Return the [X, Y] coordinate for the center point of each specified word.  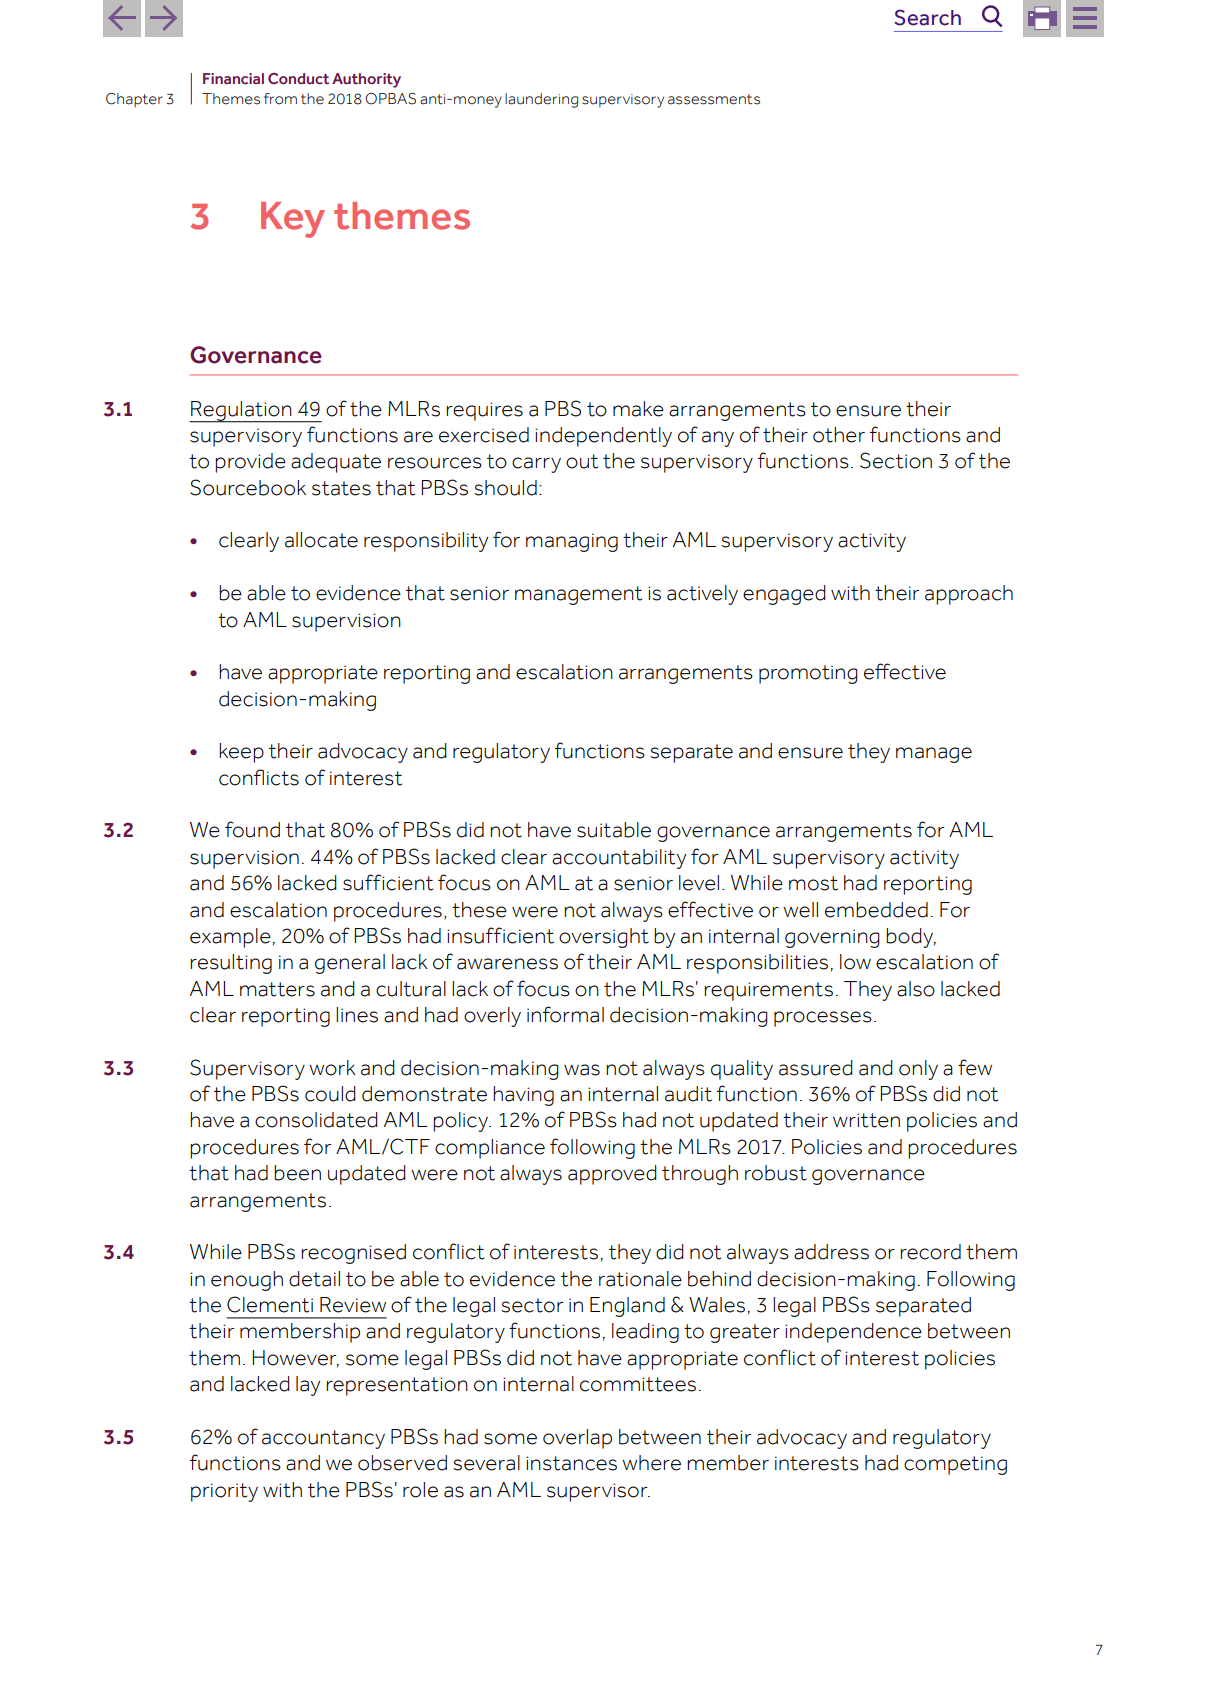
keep [241, 753]
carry [536, 465]
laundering [541, 100]
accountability [619, 859]
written [866, 1120]
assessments [714, 99]
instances [571, 1463]
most [813, 883]
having [523, 1096]
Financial [233, 78]
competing [955, 1465]
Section [896, 460]
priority [224, 1492]
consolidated [316, 1120]
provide [250, 463]
